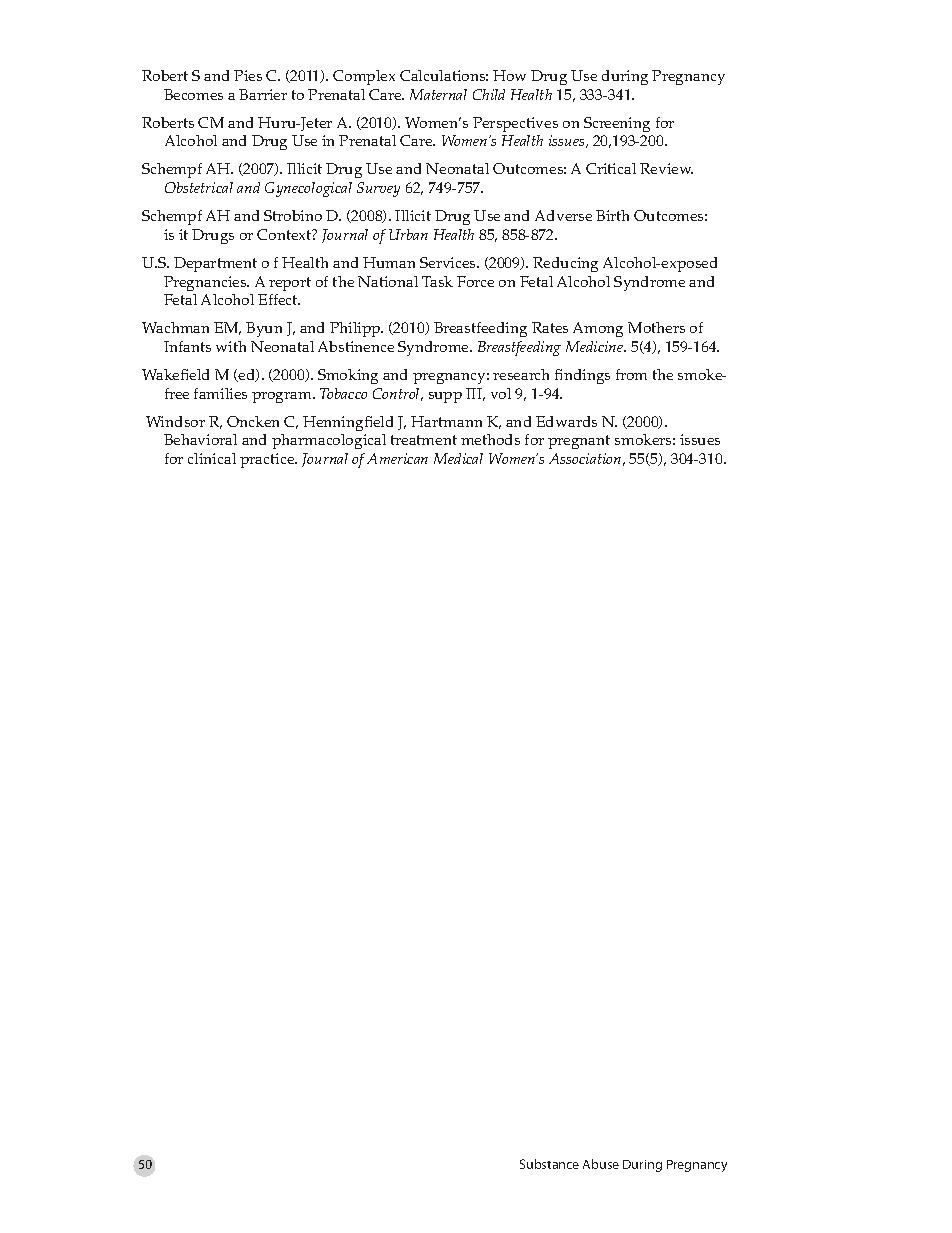 The image size is (952, 1233). I want to click on pregnant, so click(579, 442).
